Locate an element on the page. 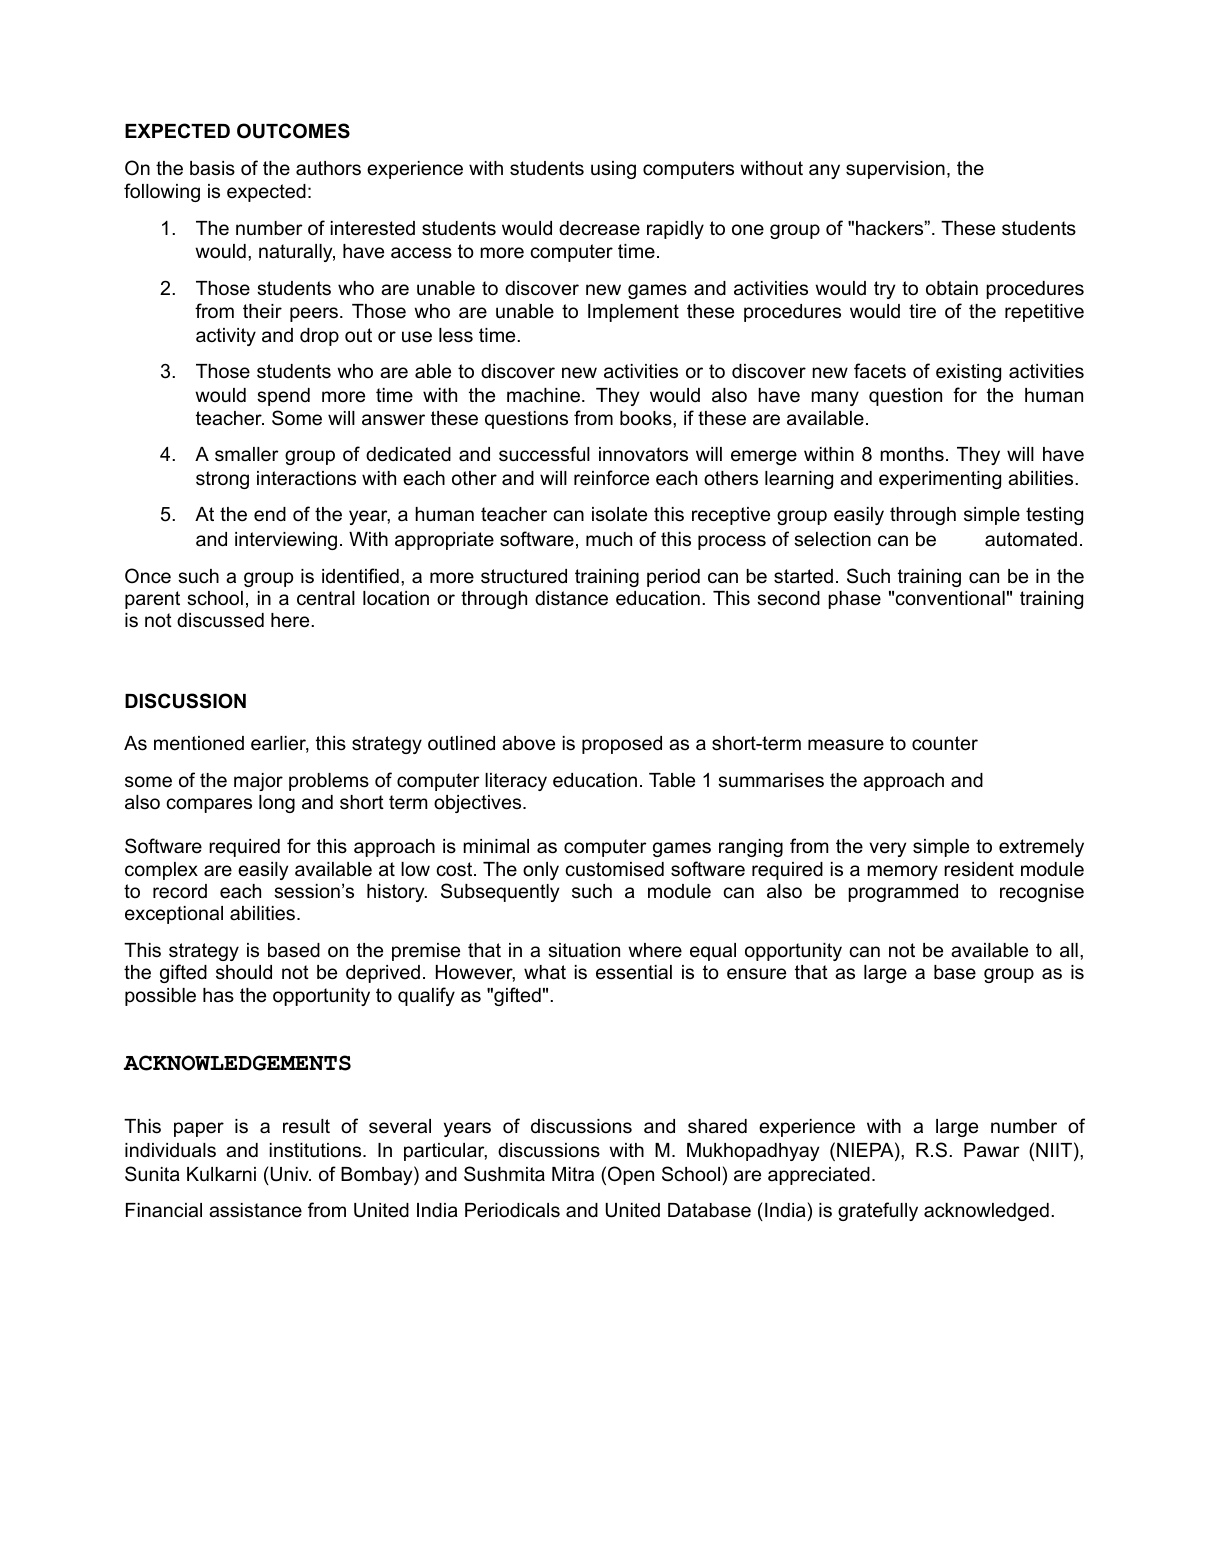  long is located at coordinates (277, 804).
